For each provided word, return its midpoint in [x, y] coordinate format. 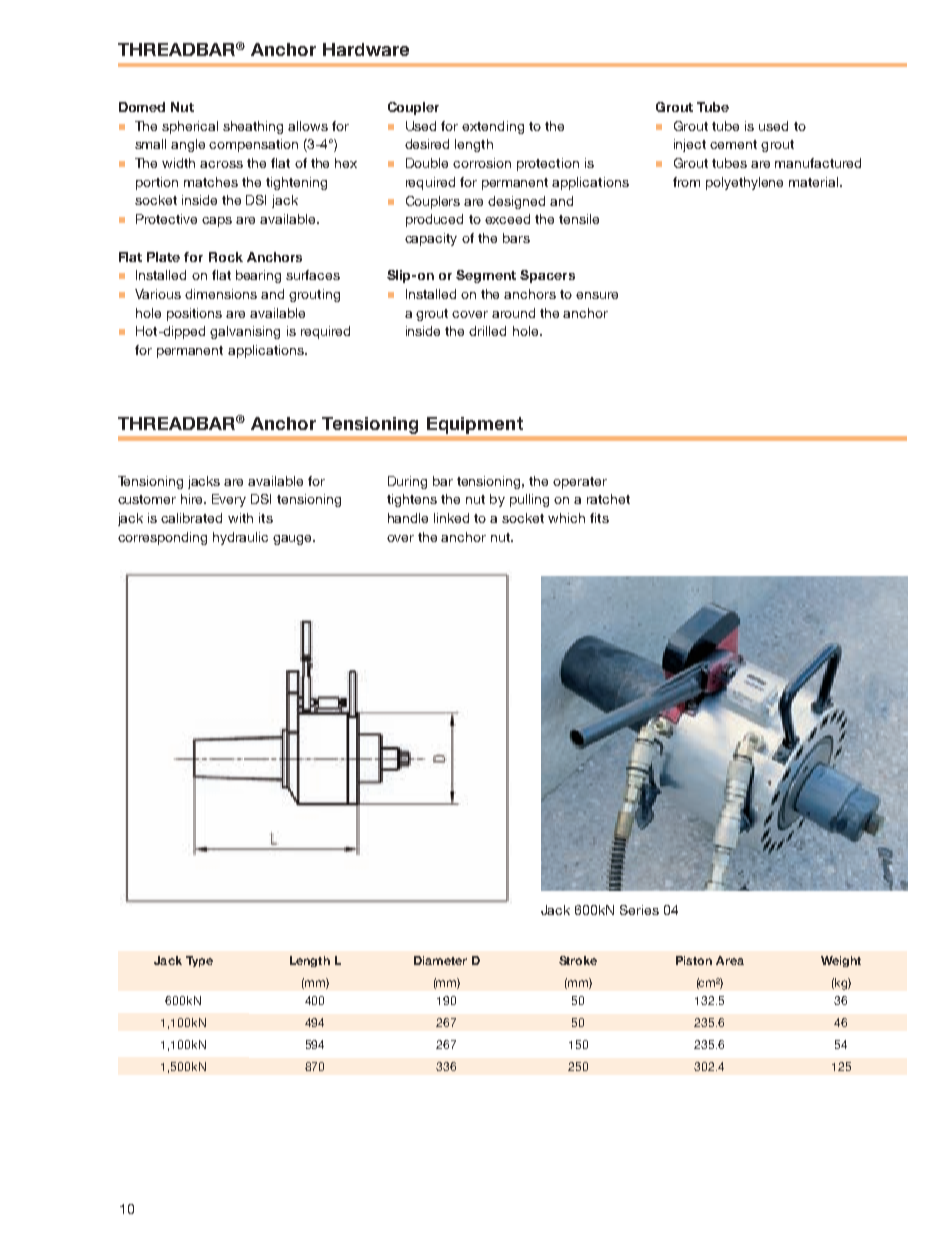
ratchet [608, 499]
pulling [529, 500]
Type [199, 961]
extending [493, 127]
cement [733, 144]
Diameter [440, 960]
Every [229, 500]
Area [730, 960]
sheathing [253, 127]
